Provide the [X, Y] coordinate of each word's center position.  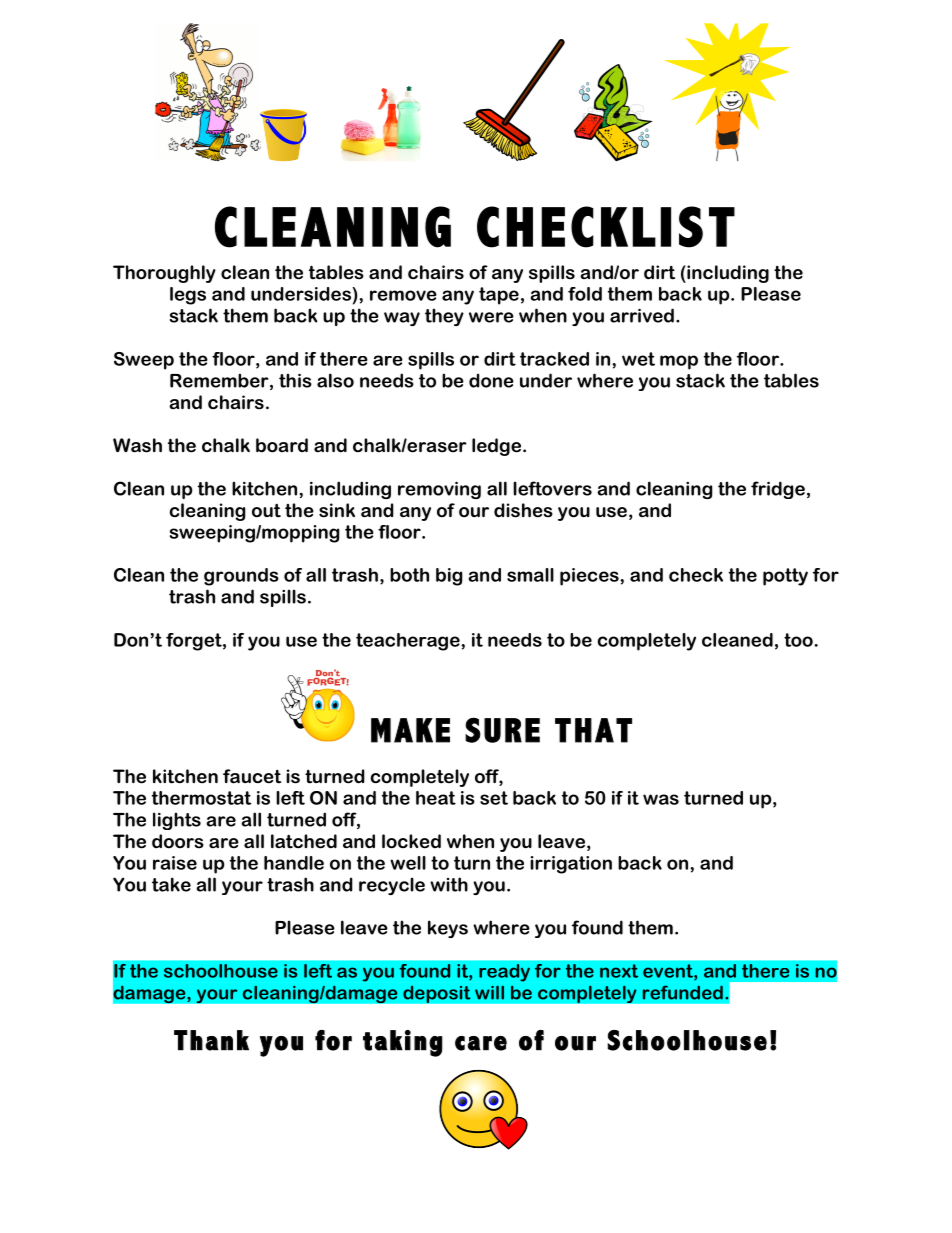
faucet [252, 776]
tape [499, 296]
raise [175, 863]
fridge [778, 490]
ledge [496, 447]
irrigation [571, 865]
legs [188, 296]
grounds [241, 577]
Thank [211, 1040]
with [449, 884]
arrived [642, 315]
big [449, 577]
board [282, 445]
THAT [593, 730]
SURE [502, 730]
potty [785, 577]
